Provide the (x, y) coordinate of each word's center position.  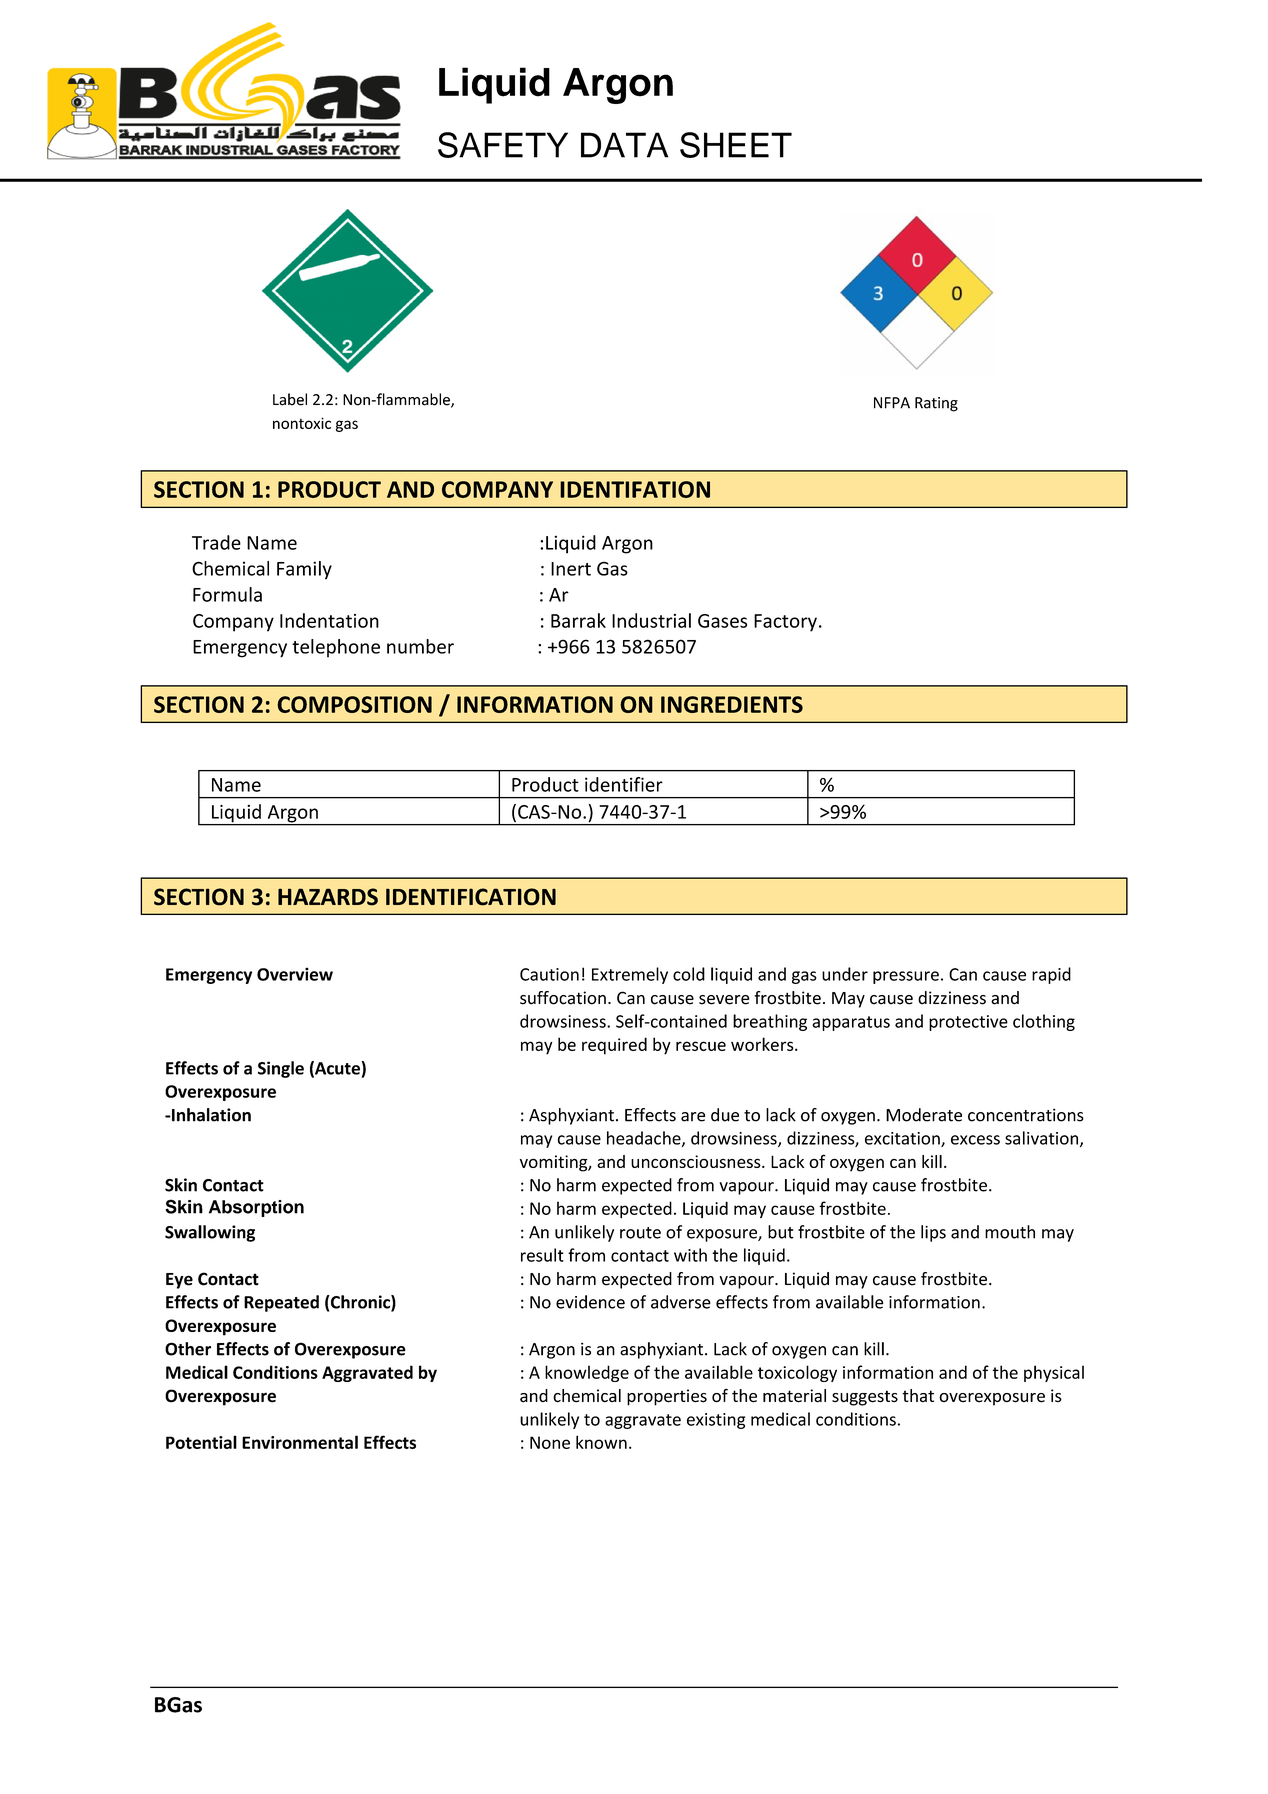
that (918, 1395)
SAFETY (503, 145)
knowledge (587, 1373)
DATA (624, 145)
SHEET (736, 145)
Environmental (300, 1442)
